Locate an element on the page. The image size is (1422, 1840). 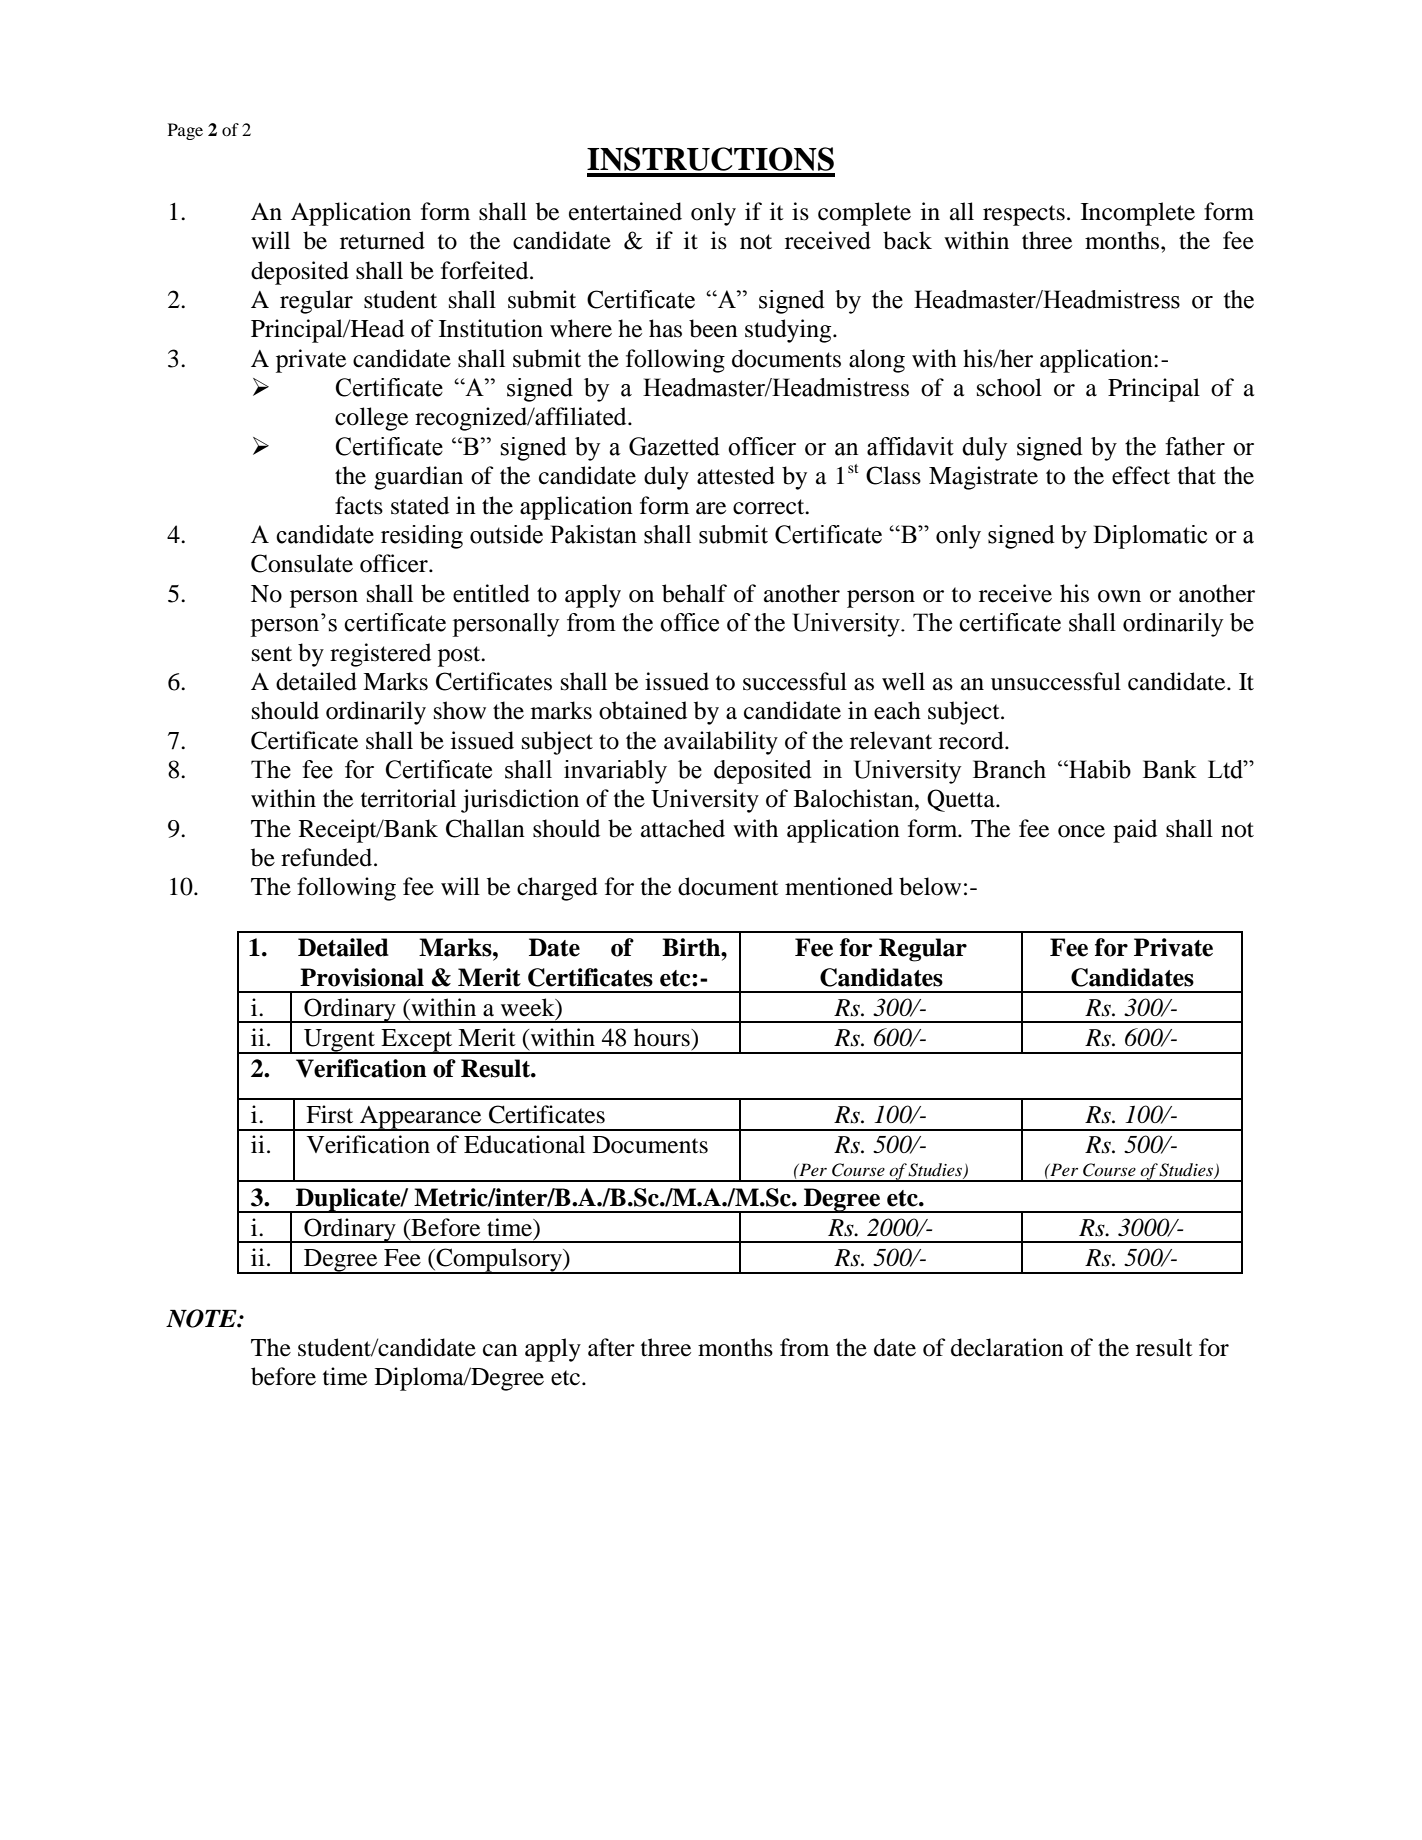
Page is located at coordinates (185, 131).
